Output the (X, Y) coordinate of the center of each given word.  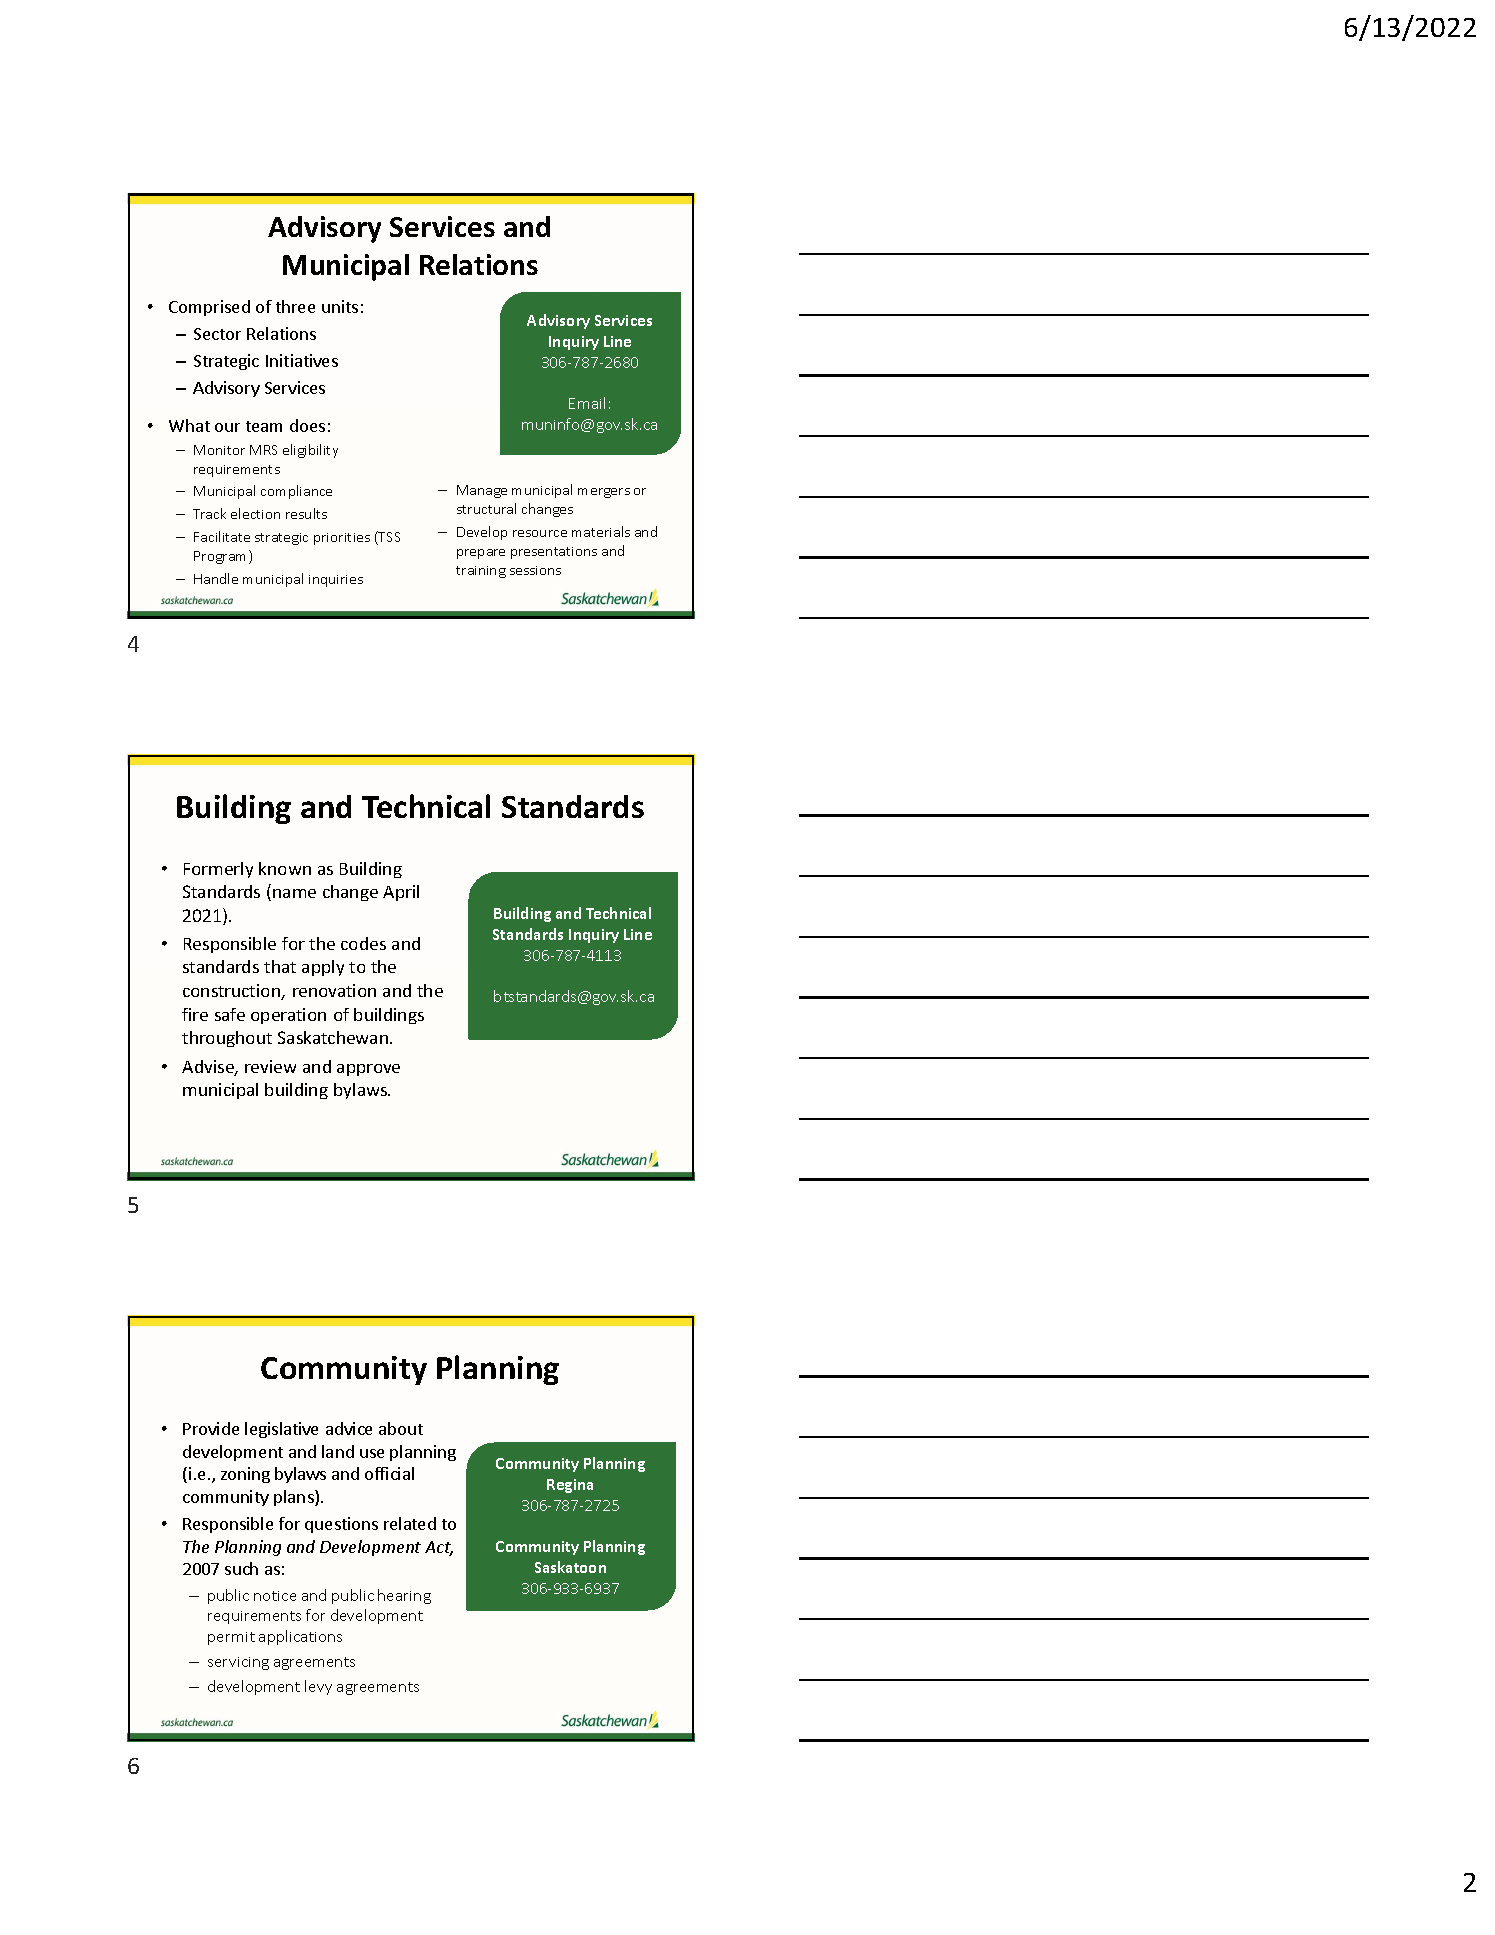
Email (587, 403)
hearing (404, 1596)
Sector (217, 334)
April (401, 893)
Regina (570, 1486)
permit (231, 1638)
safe (230, 1014)
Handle (216, 578)
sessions (535, 570)
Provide (211, 1428)
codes (363, 943)
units (340, 306)
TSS (388, 538)
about (401, 1428)
